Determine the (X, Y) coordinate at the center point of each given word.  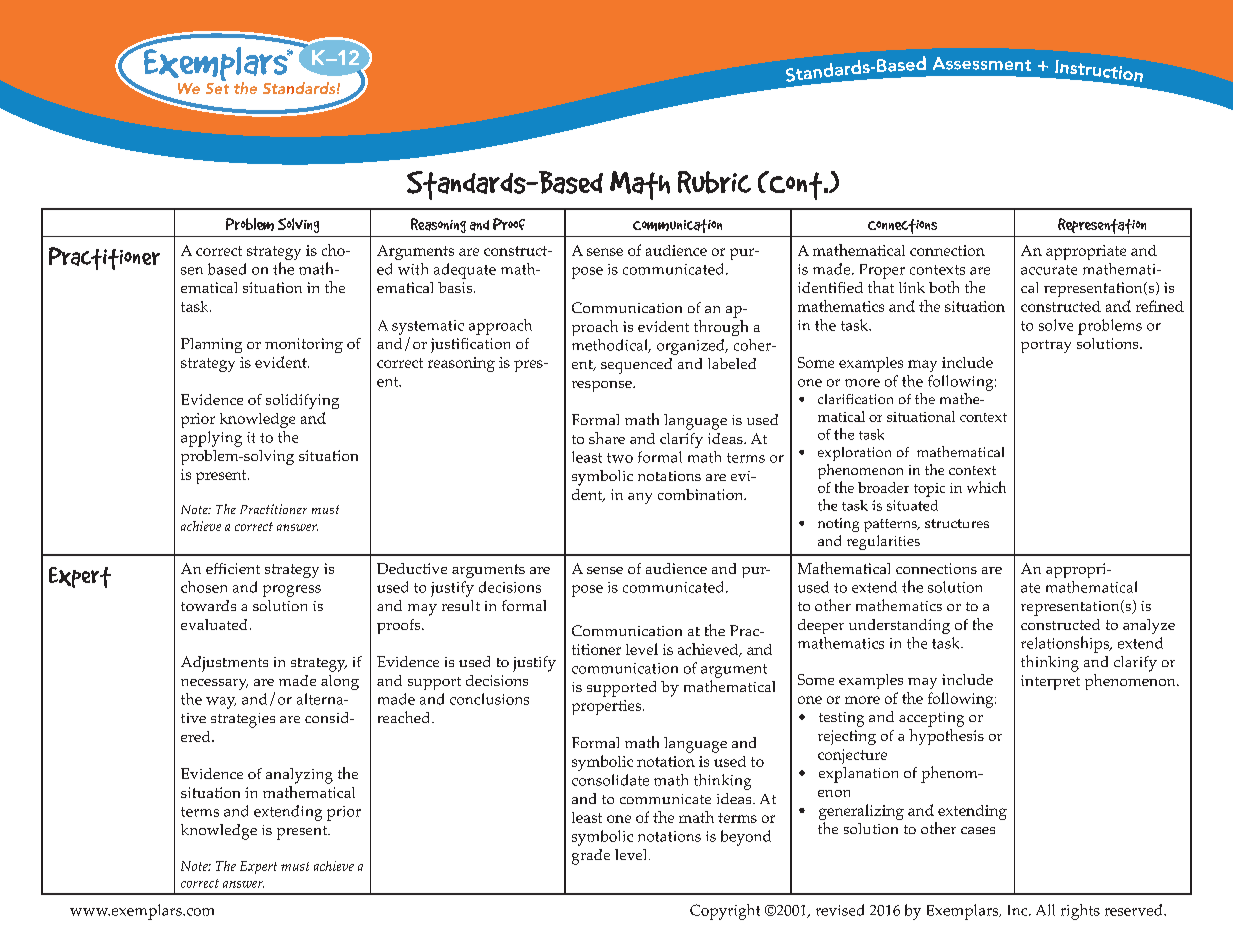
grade (591, 857)
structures (957, 523)
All (1045, 910)
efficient (233, 568)
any (640, 498)
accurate (1049, 270)
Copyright (725, 912)
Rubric (714, 182)
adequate (465, 271)
